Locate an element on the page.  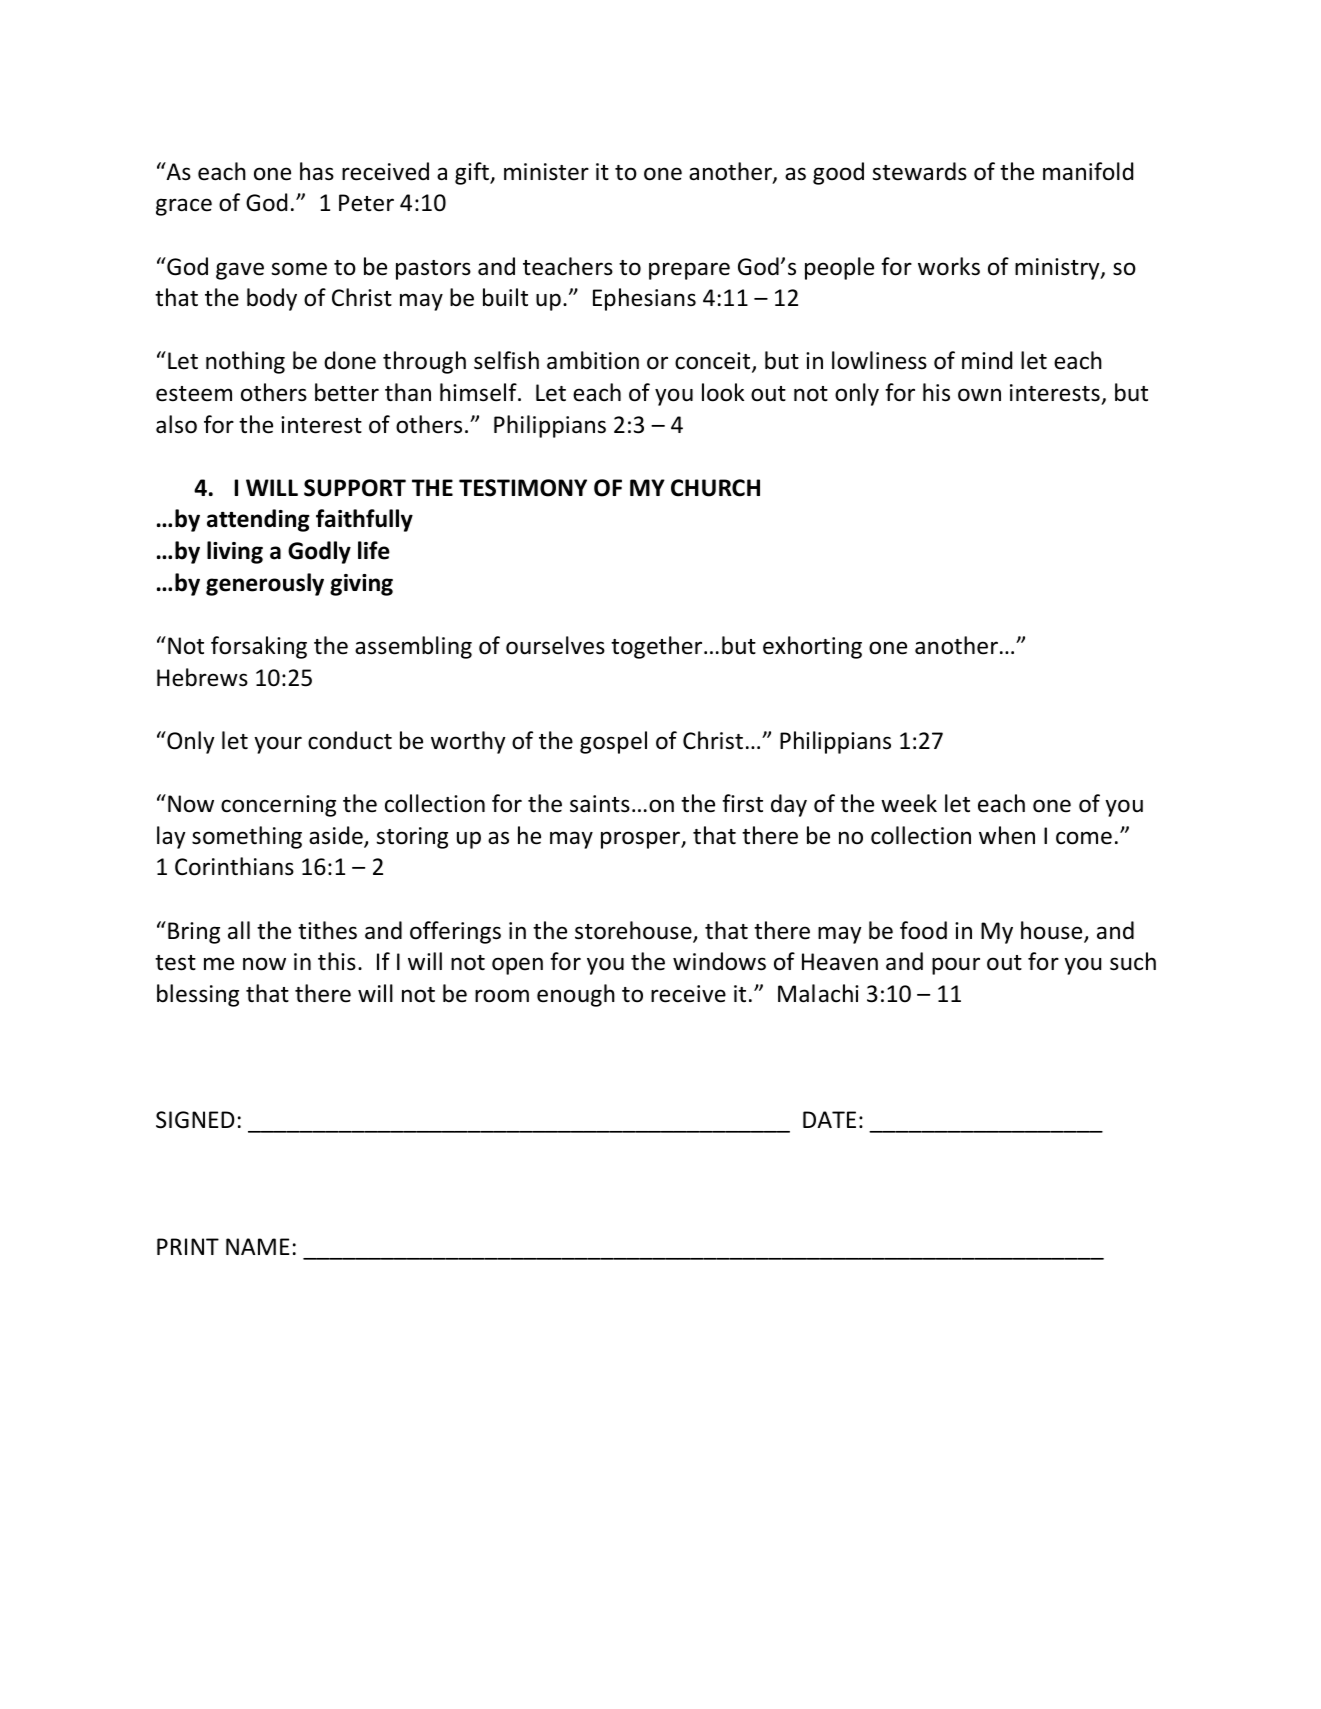
NAME is located at coordinates (258, 1246).
